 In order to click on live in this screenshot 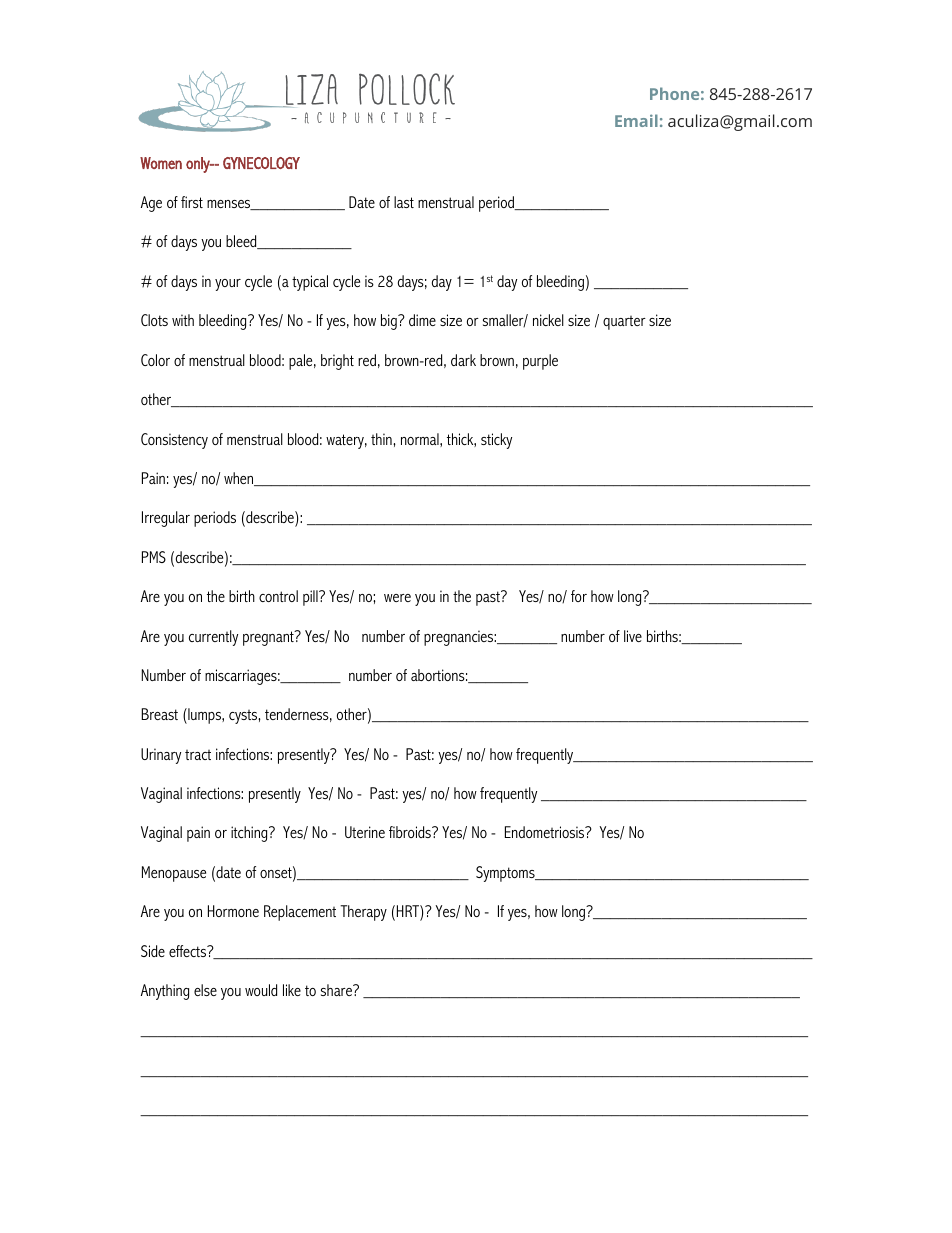, I will do `click(633, 636)`.
